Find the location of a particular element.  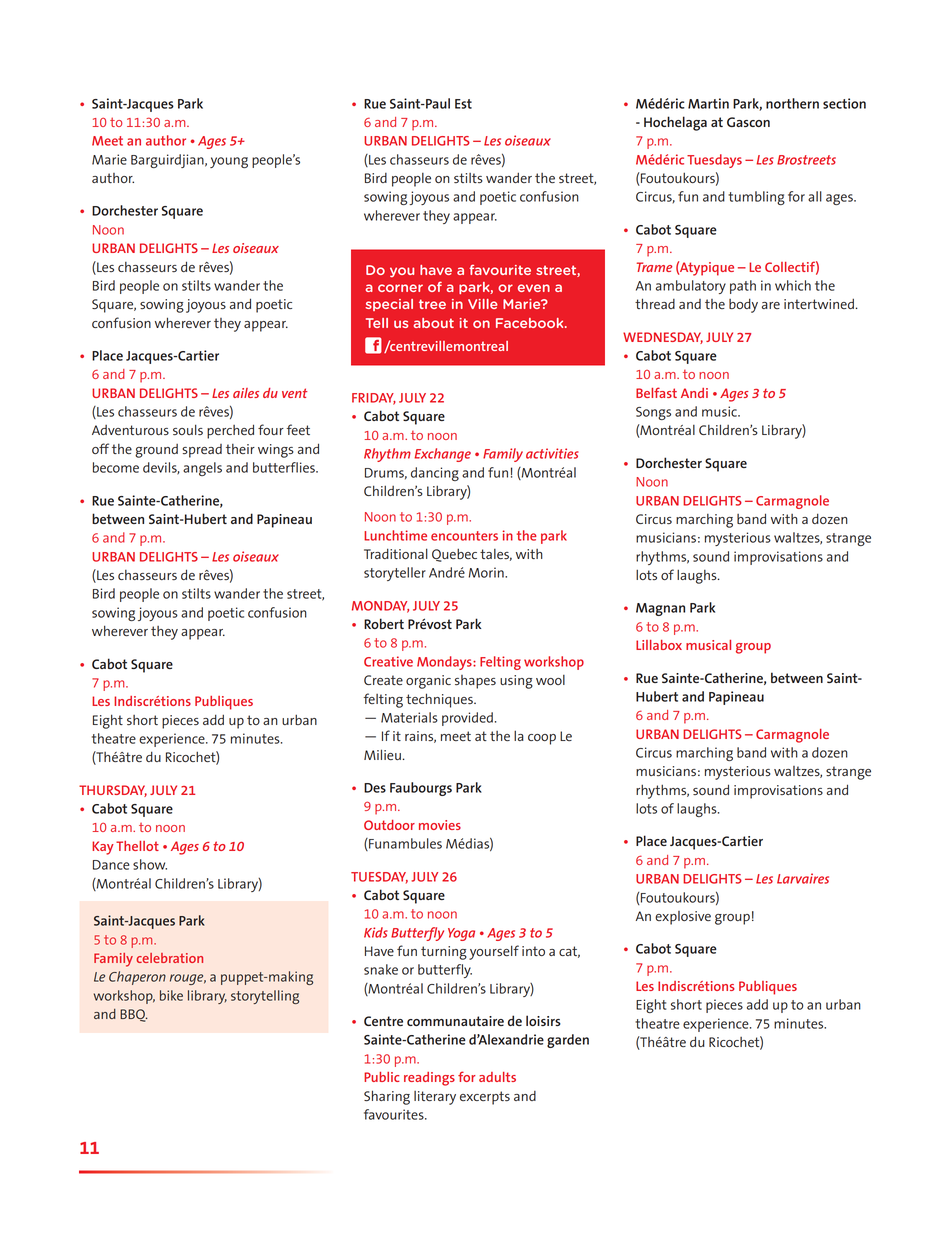

northern is located at coordinates (792, 103).
